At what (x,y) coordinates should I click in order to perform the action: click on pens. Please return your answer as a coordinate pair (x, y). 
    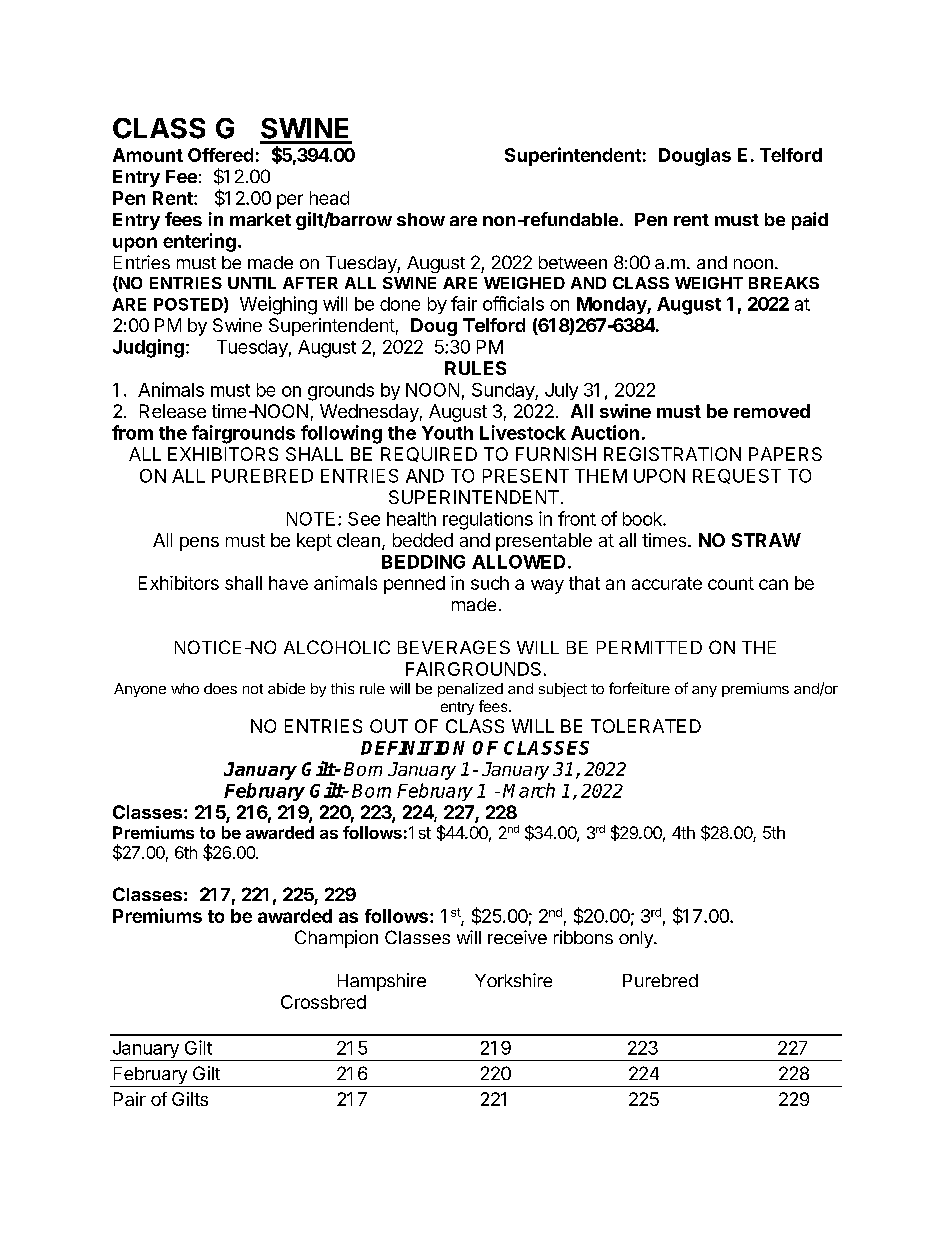
    Looking at the image, I should click on (199, 544).
